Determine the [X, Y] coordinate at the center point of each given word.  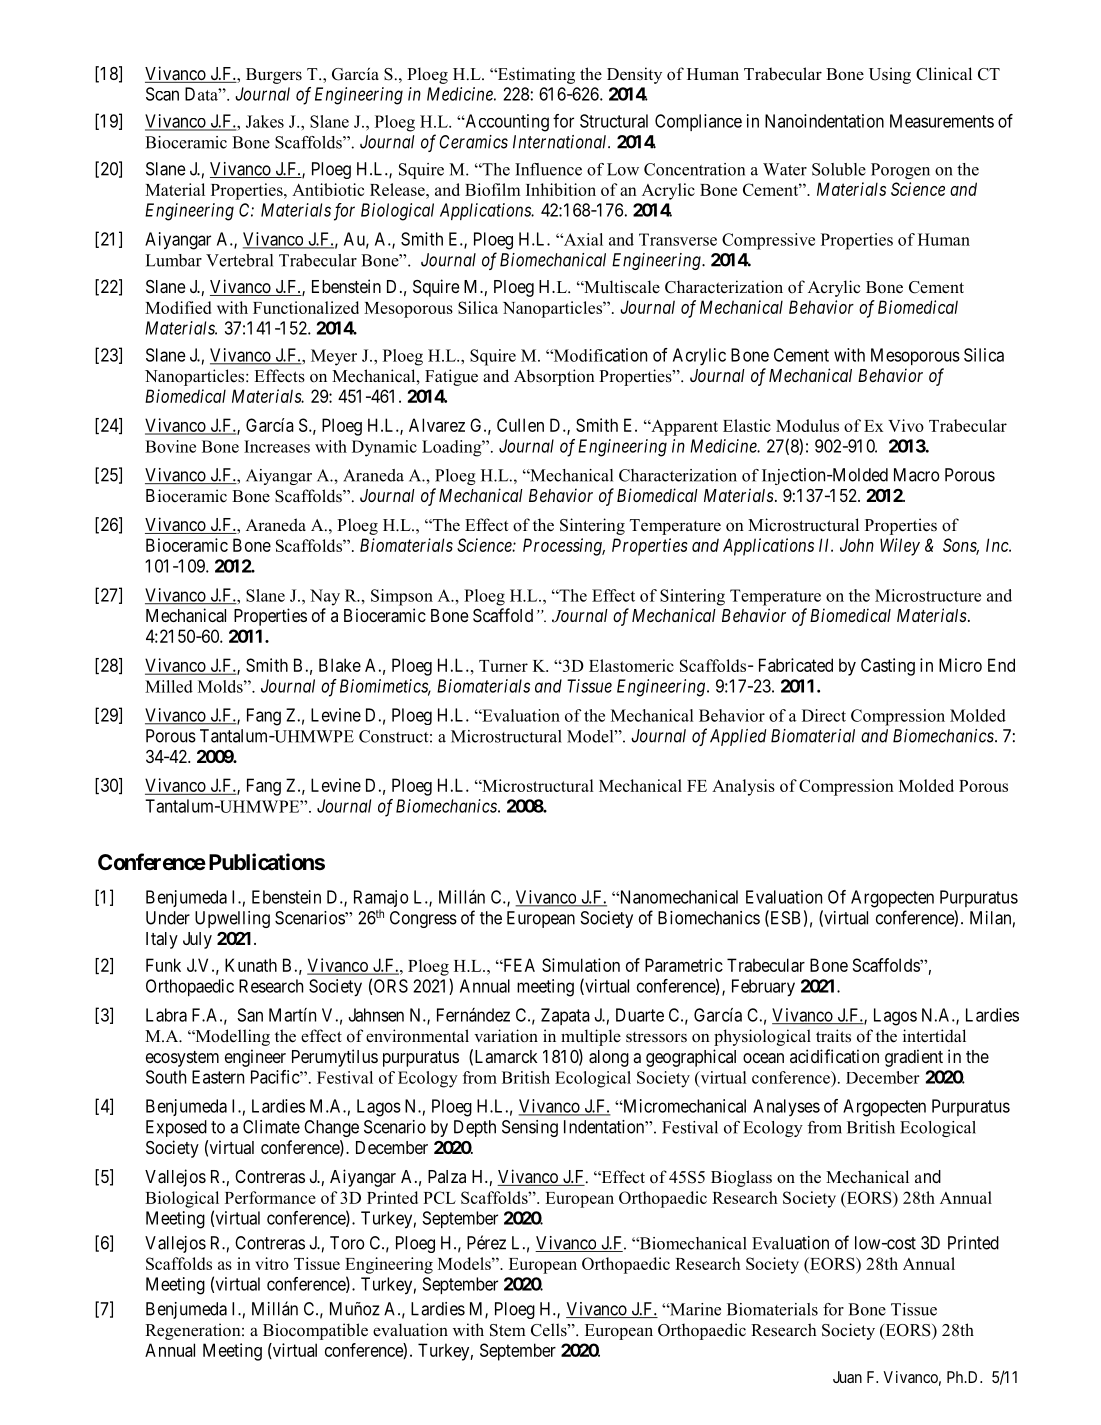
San [250, 1015]
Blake [340, 665]
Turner [503, 666]
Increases [277, 446]
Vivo [906, 425]
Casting [888, 667]
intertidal [934, 1036]
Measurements [942, 121]
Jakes [265, 121]
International [561, 142]
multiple [591, 1037]
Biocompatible [315, 1331]
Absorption [554, 377]
